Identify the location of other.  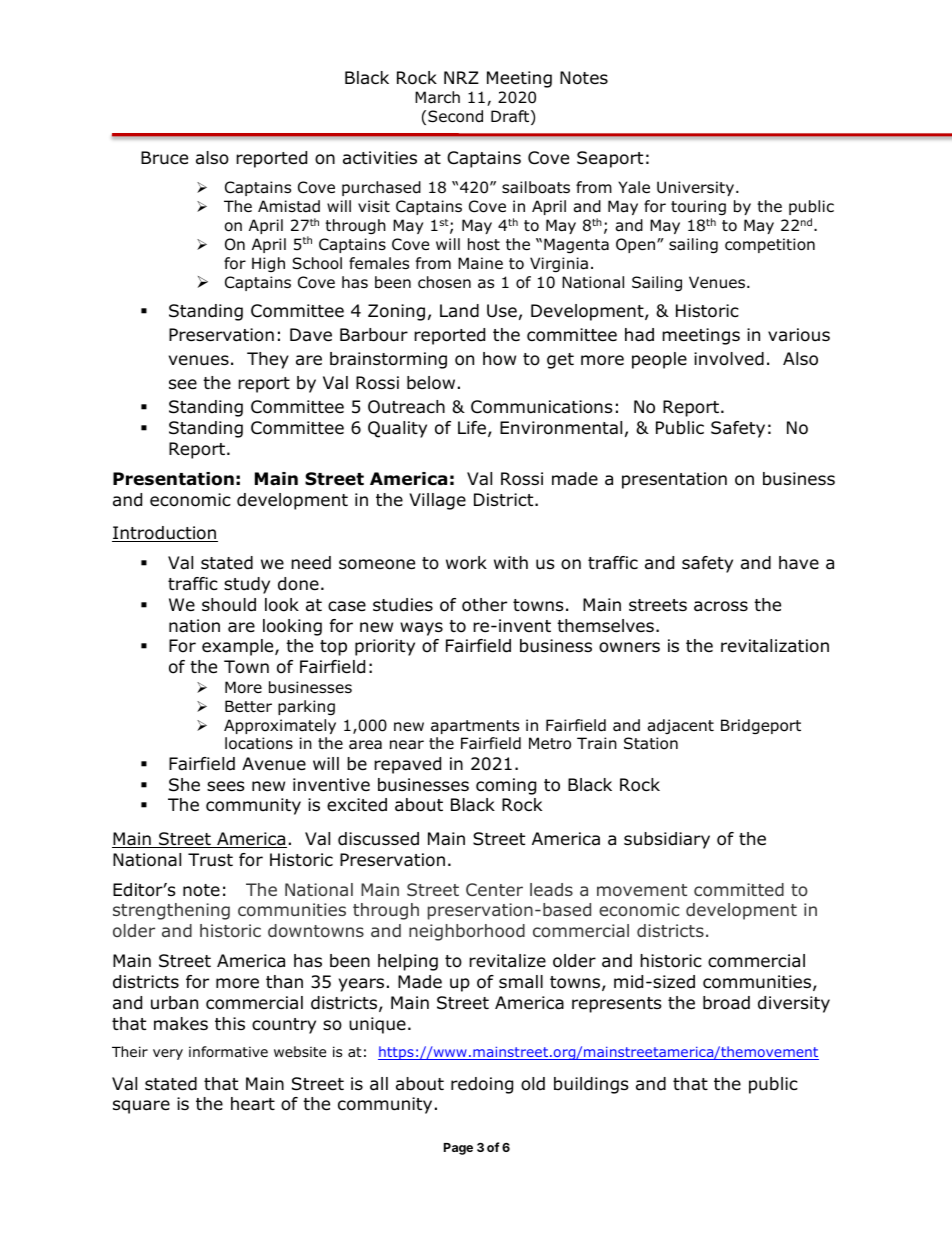
(484, 605).
